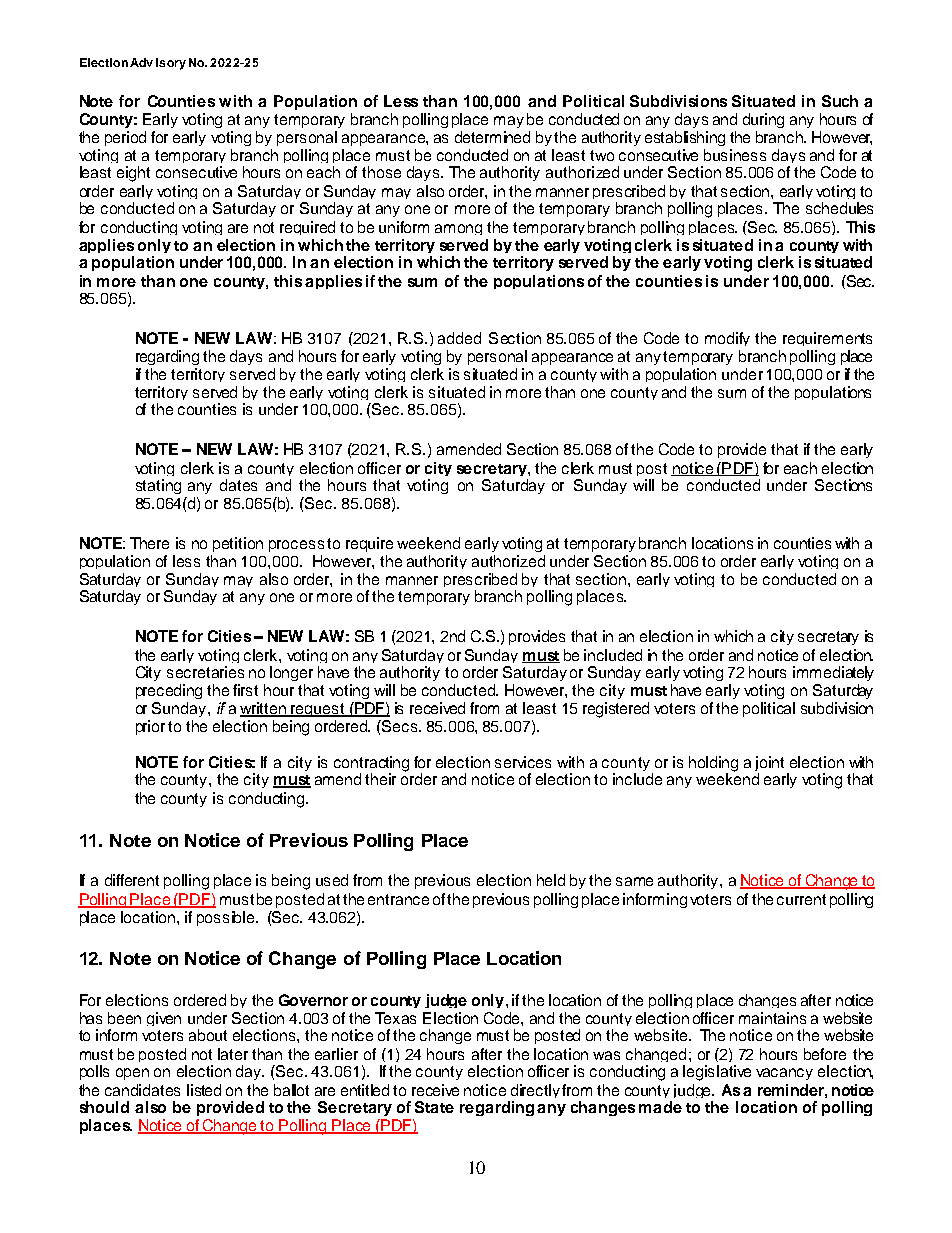  Describe the element at coordinates (132, 880) in the document. I see `different` at that location.
